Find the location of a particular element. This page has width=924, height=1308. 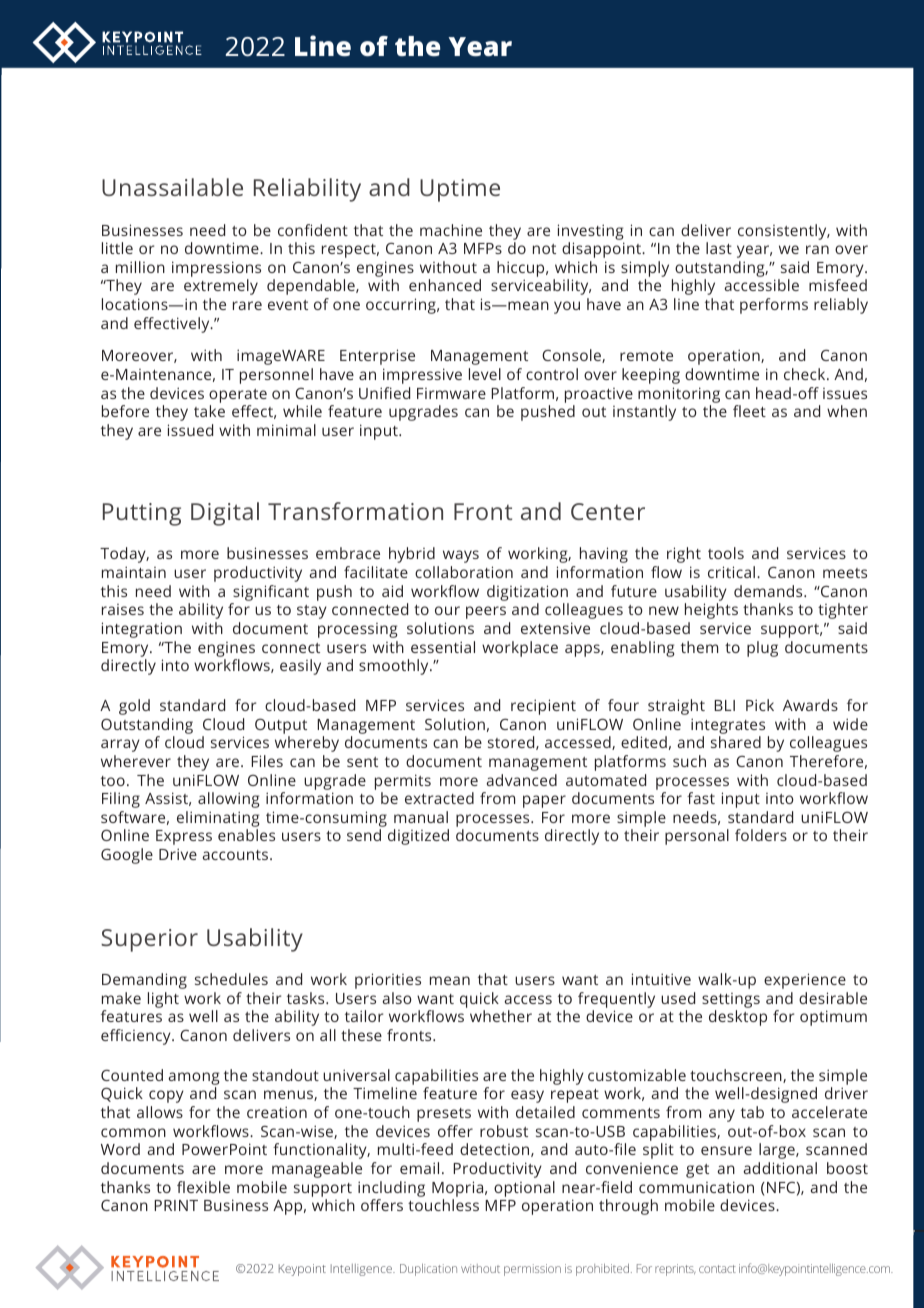

permission is located at coordinates (532, 1270).
